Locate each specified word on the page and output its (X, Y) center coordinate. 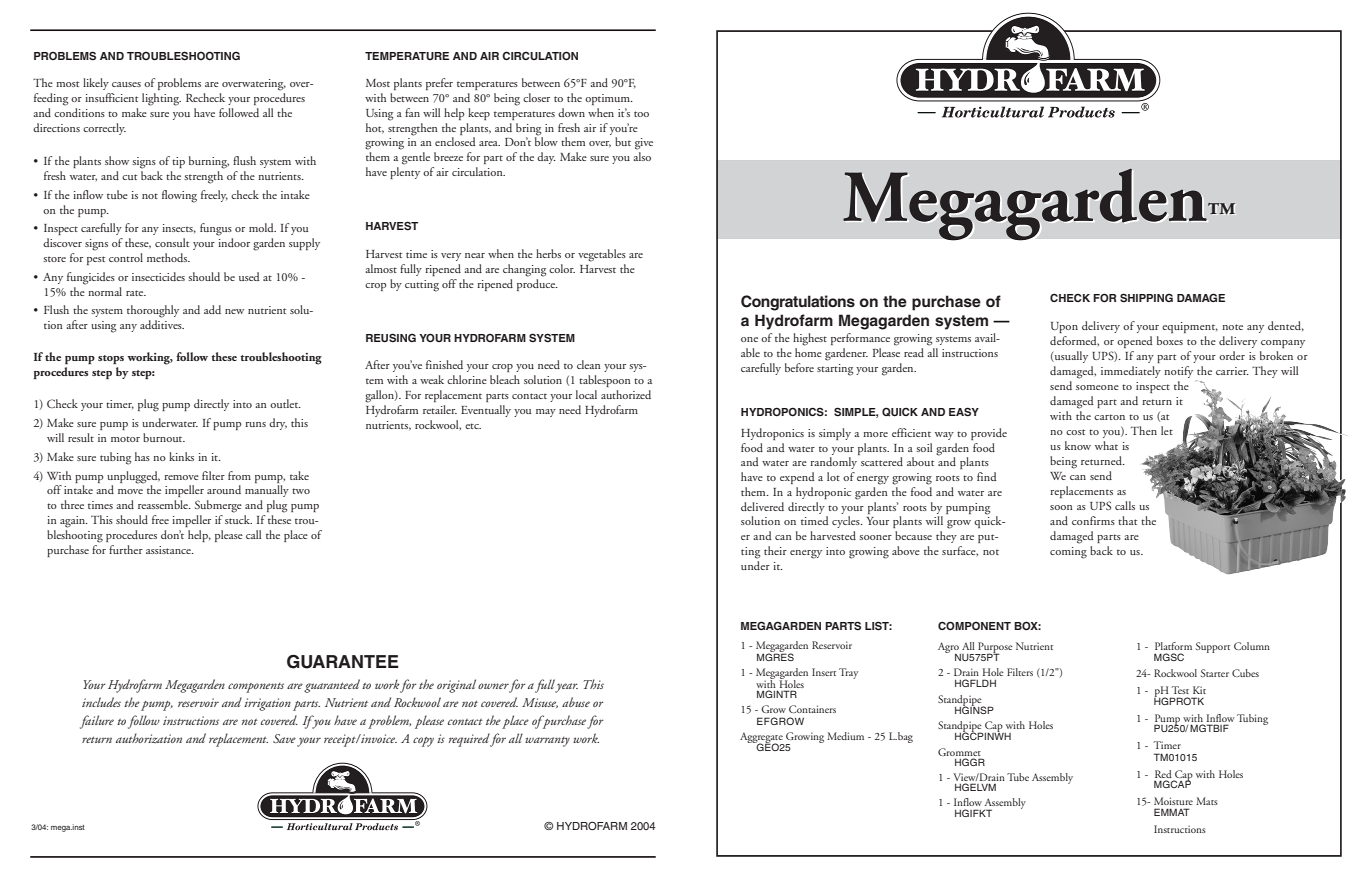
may (546, 413)
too (641, 114)
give (644, 144)
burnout (164, 437)
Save (284, 738)
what (1106, 445)
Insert (824, 672)
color (562, 268)
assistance (169, 550)
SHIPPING (1146, 297)
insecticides (158, 276)
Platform (1173, 646)
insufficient (111, 97)
